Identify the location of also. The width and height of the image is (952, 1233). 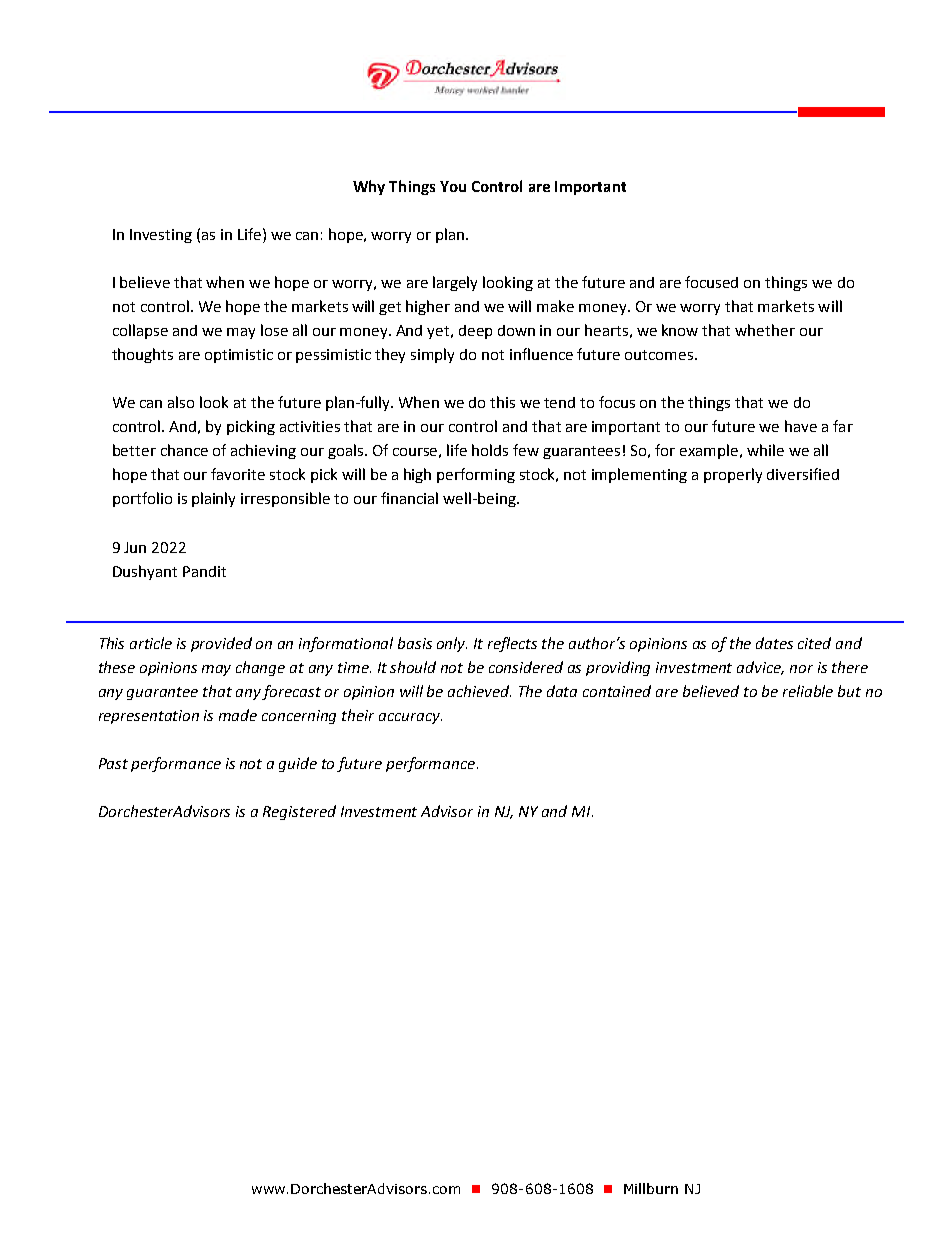
(181, 402).
